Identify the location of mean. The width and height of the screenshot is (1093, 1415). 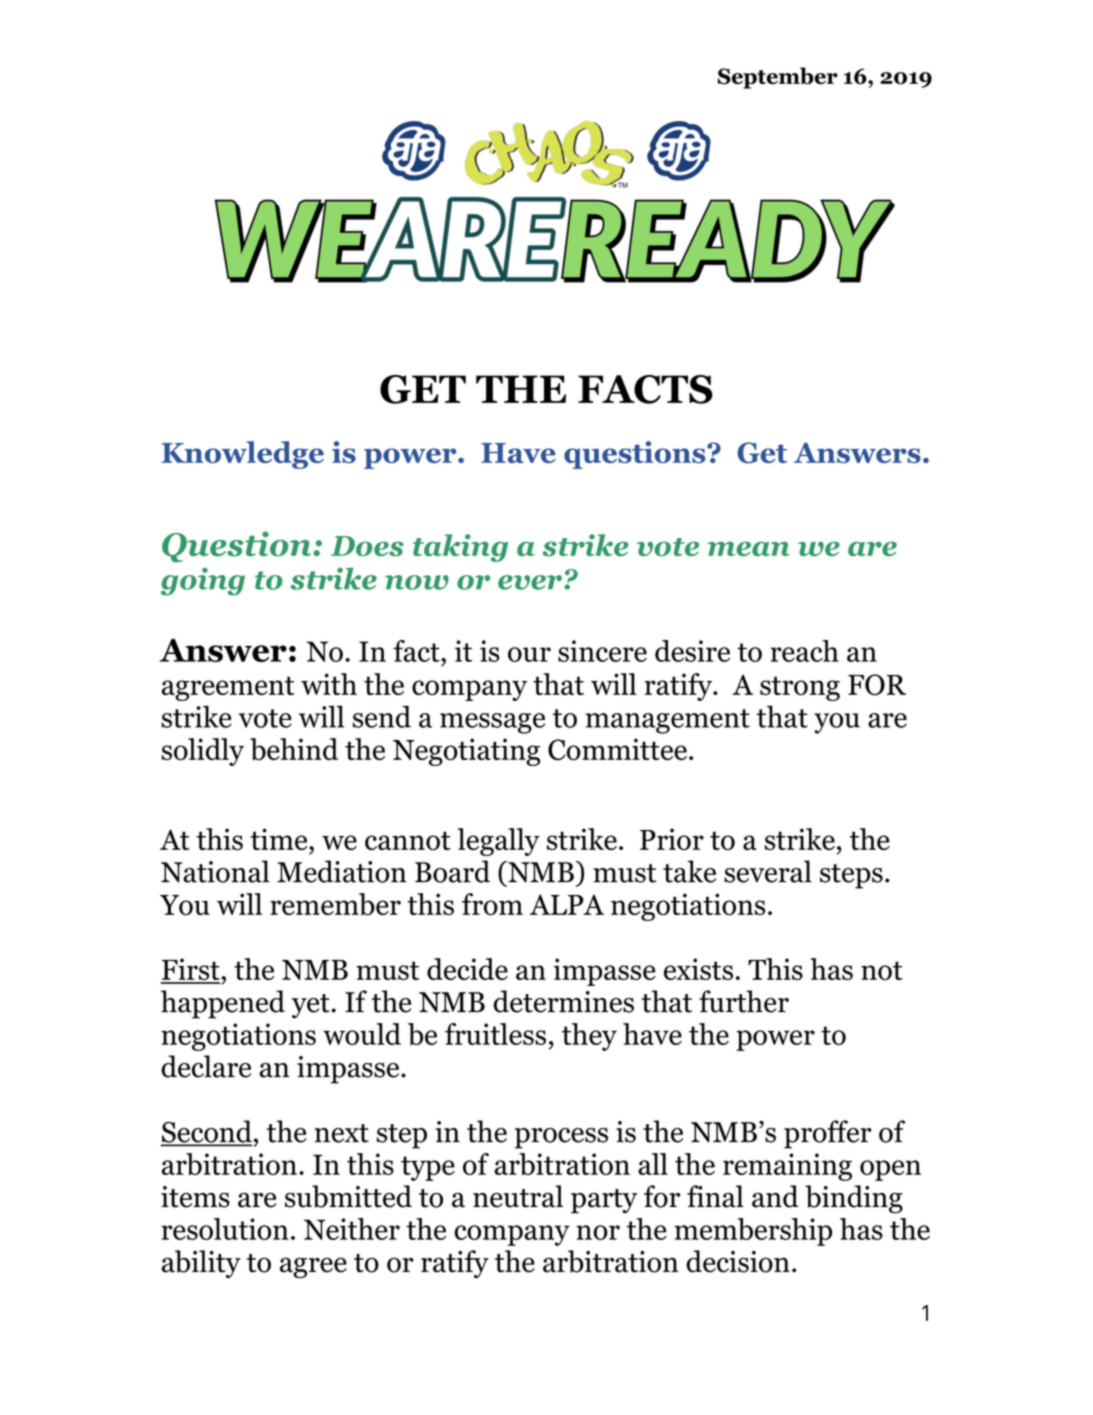
(749, 548).
